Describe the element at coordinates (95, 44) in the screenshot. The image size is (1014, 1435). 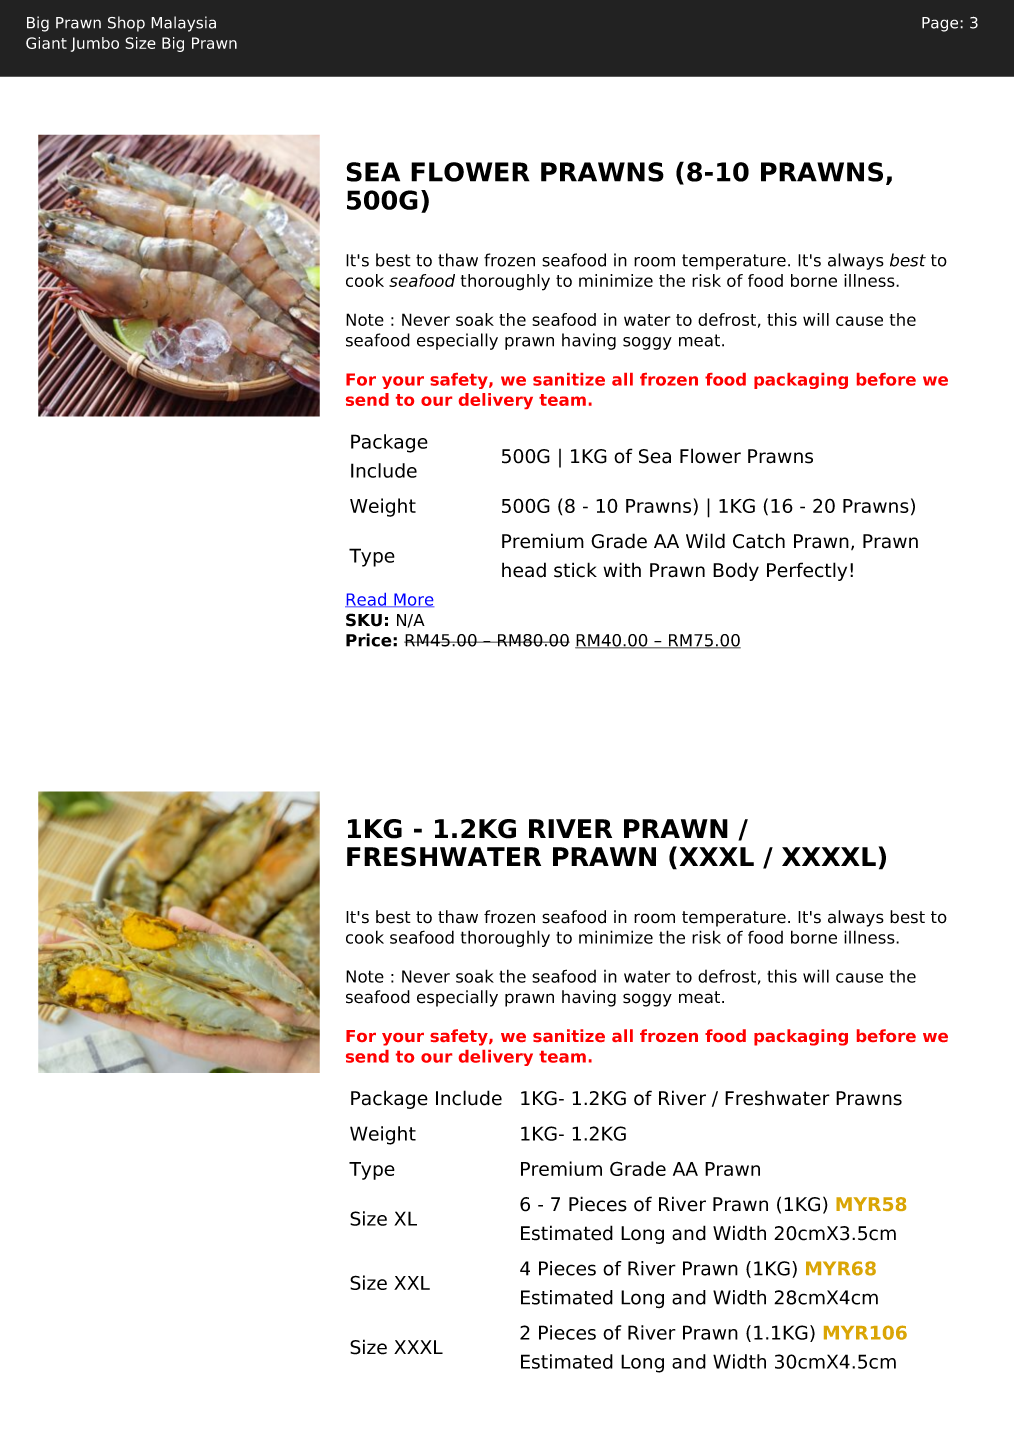
I see `Jumbo` at that location.
